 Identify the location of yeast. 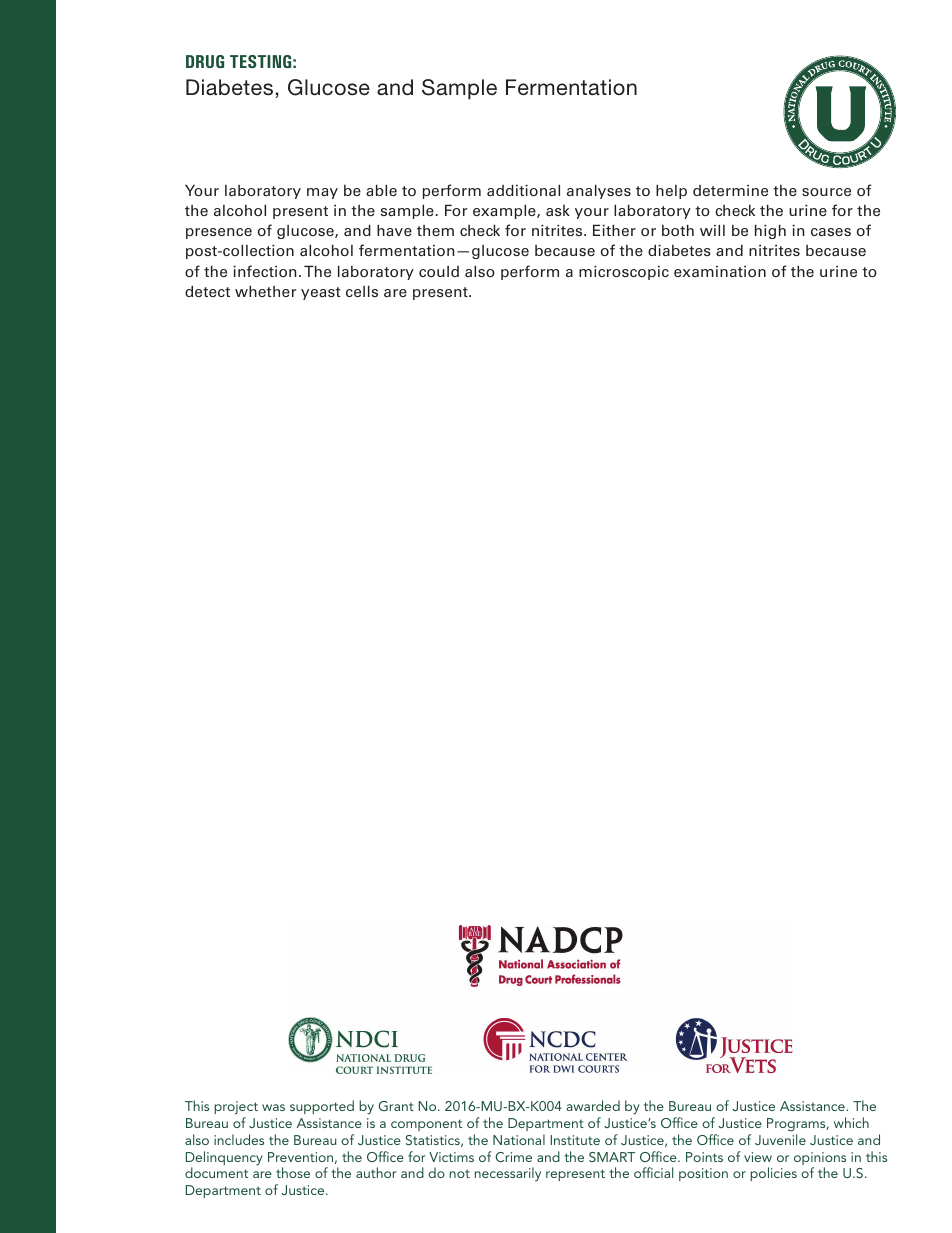
(321, 293).
